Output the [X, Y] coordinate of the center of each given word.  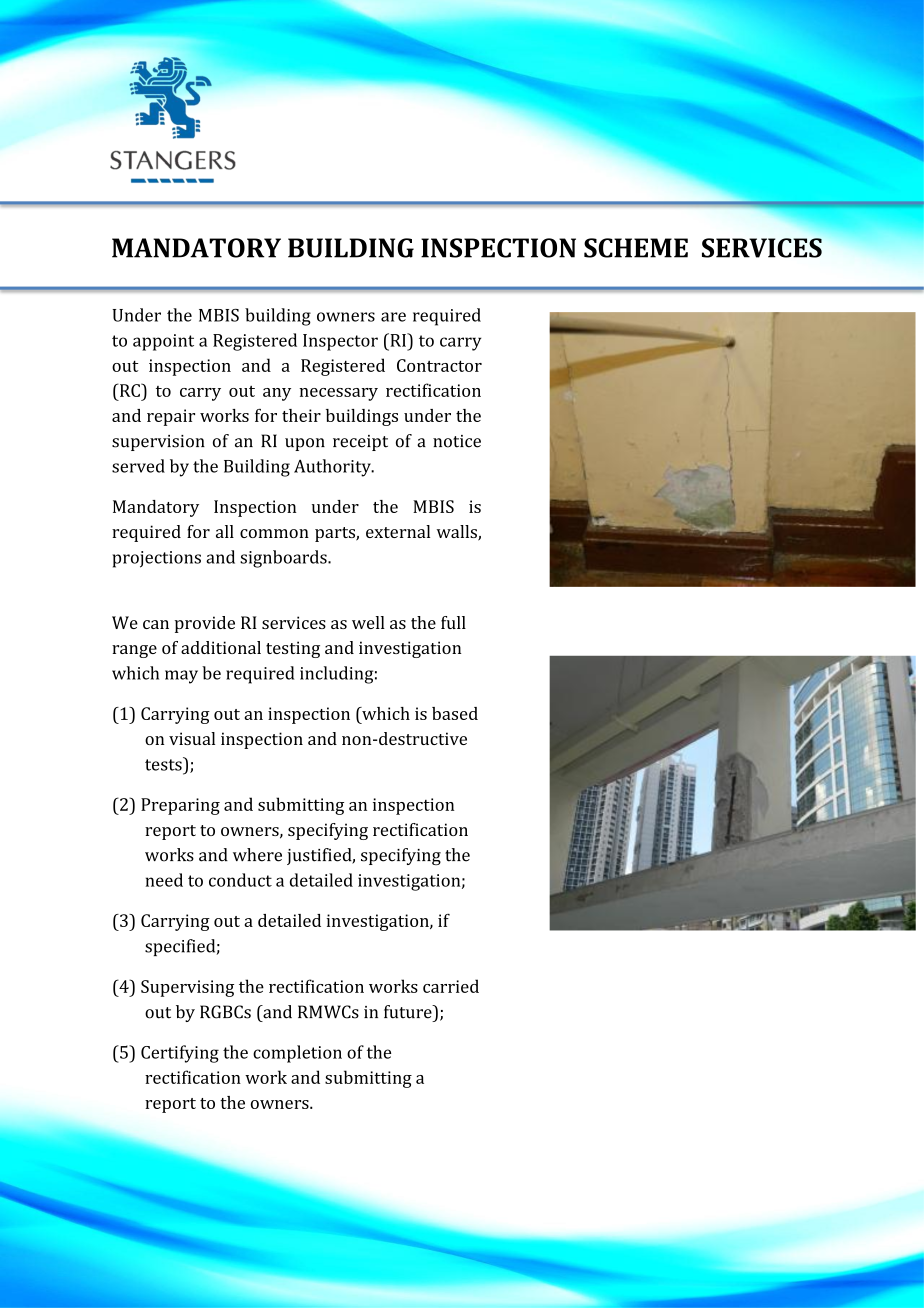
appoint [163, 342]
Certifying [180, 1054]
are [393, 317]
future [409, 1012]
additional [221, 647]
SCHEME [636, 248]
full [453, 622]
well [368, 622]
